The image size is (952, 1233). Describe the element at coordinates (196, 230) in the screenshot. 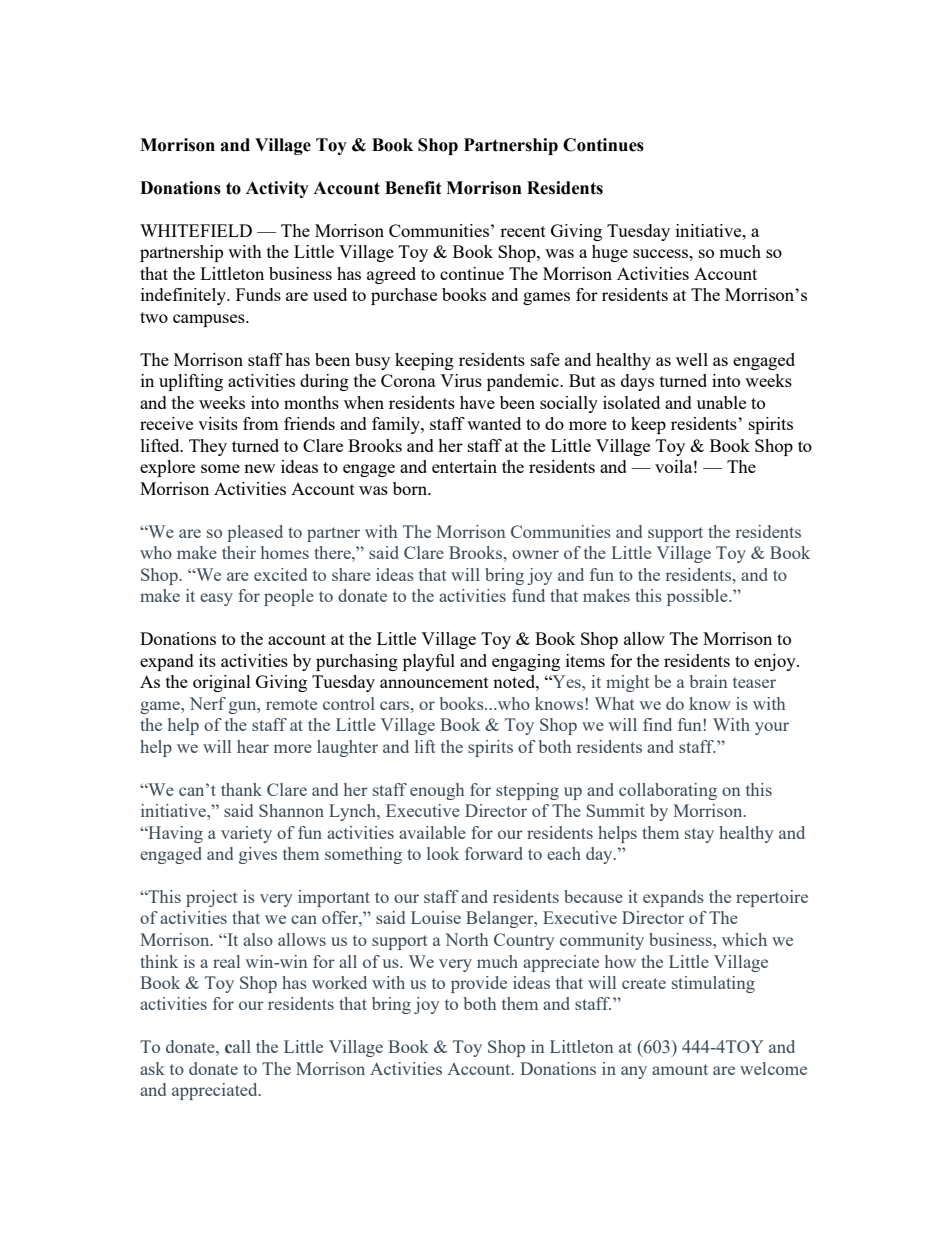

I see `WHITEFIELD` at that location.
